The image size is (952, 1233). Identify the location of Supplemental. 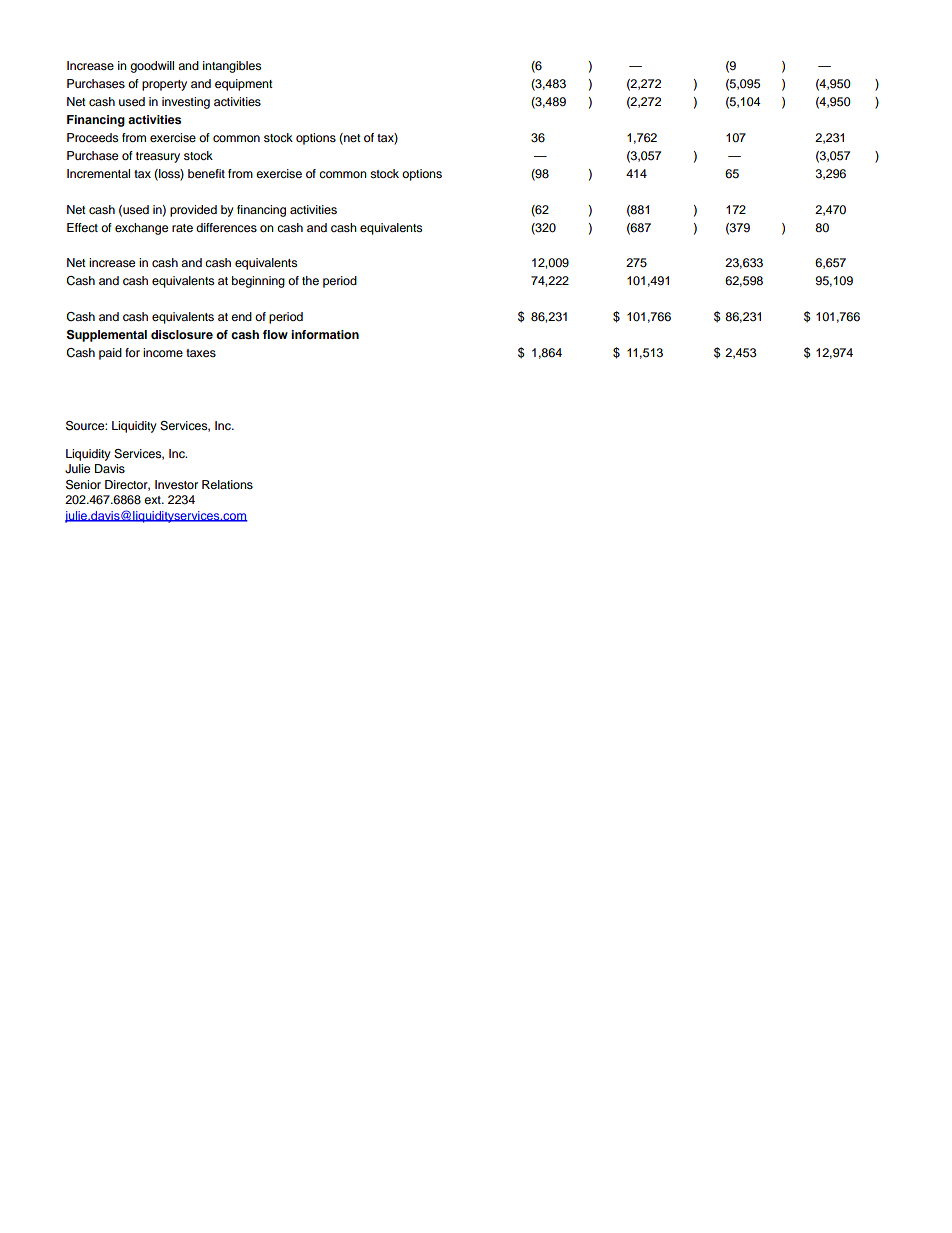
(107, 336).
